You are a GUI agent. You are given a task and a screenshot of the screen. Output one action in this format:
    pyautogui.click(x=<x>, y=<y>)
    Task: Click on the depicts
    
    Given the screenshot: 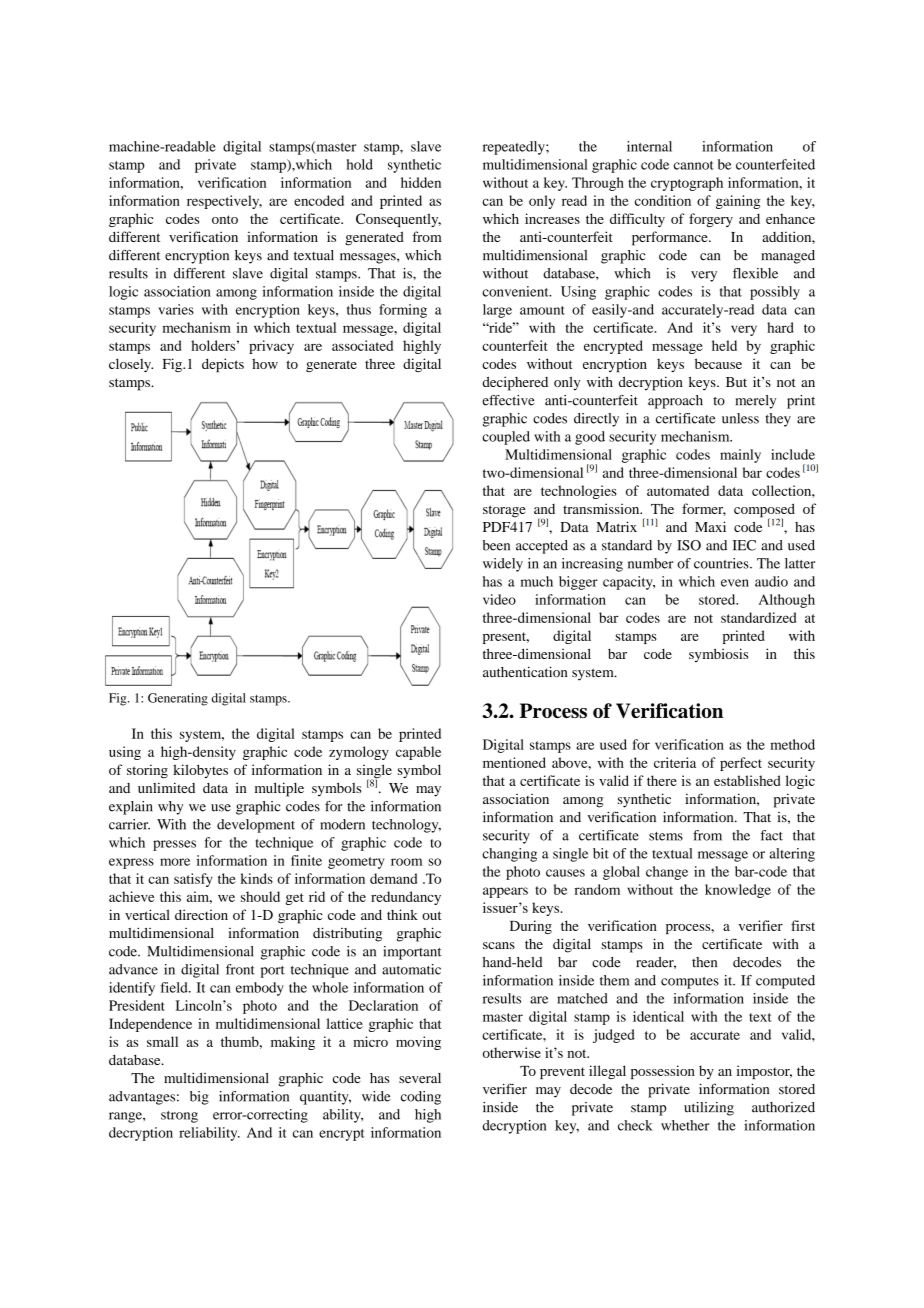 What is the action you would take?
    pyautogui.click(x=223, y=365)
